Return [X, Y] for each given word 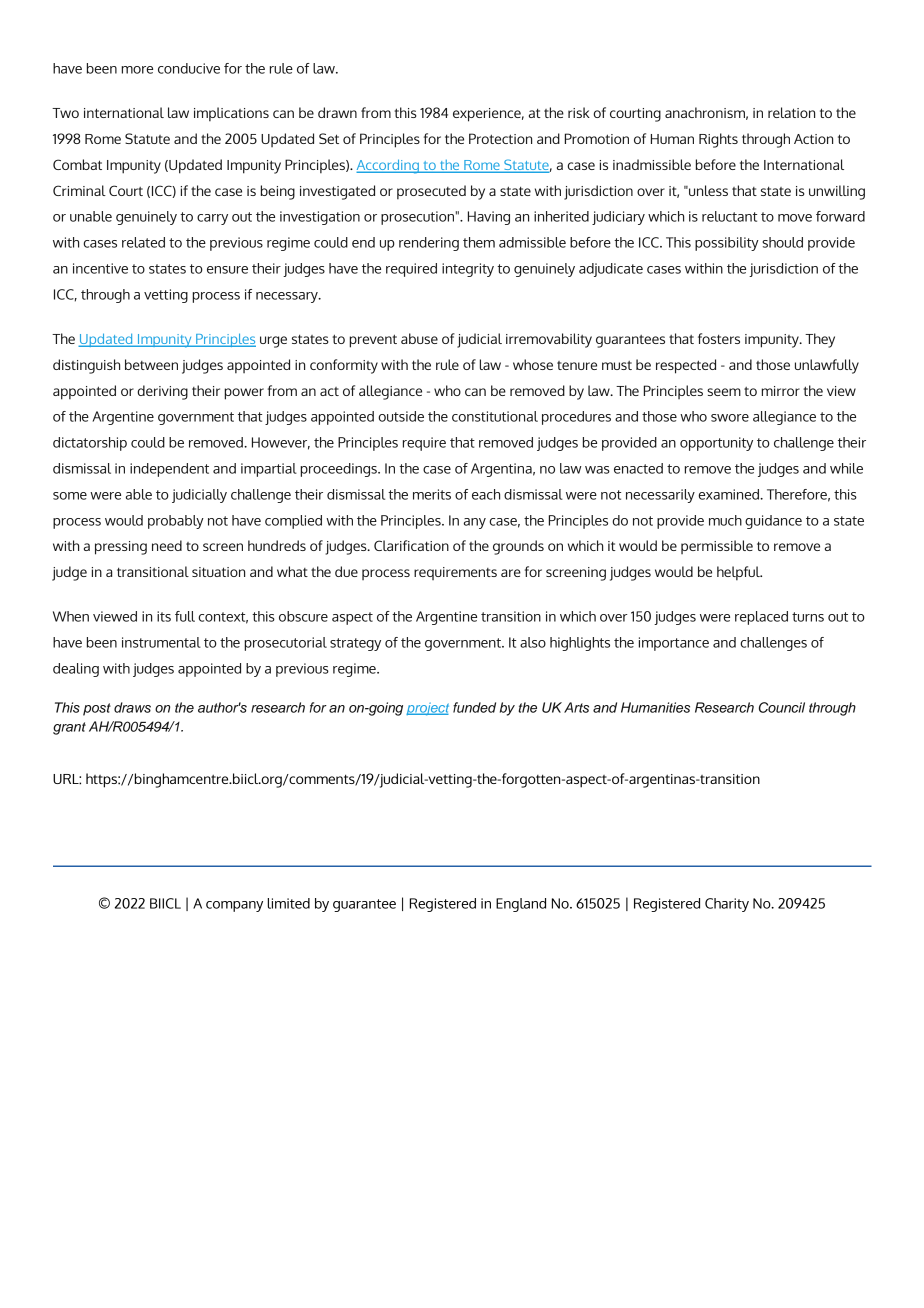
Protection [500, 138]
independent [169, 470]
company [234, 906]
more [137, 70]
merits [432, 494]
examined [729, 494]
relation [791, 112]
